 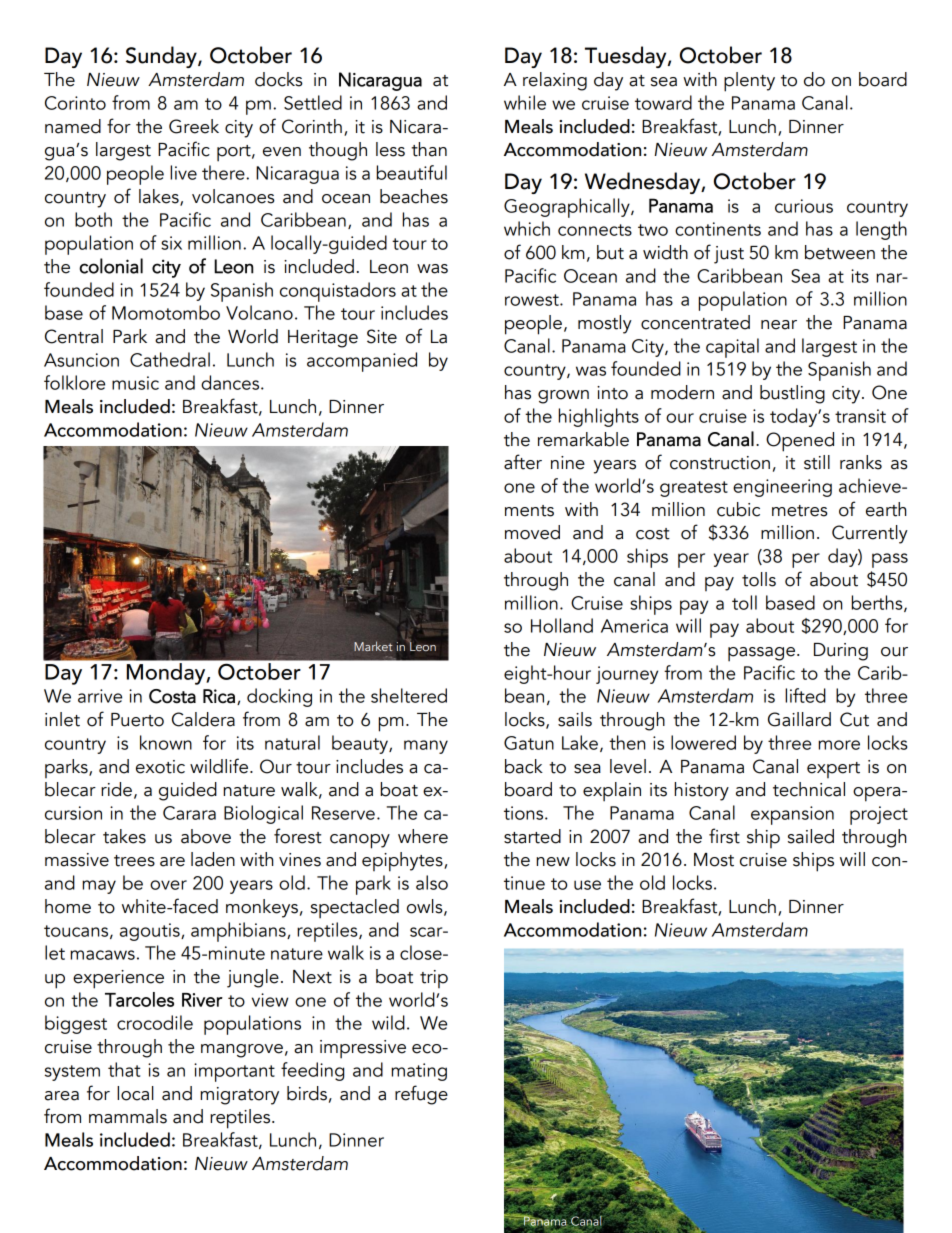 What do you see at coordinates (421, 1095) in the screenshot?
I see `refuge` at bounding box center [421, 1095].
